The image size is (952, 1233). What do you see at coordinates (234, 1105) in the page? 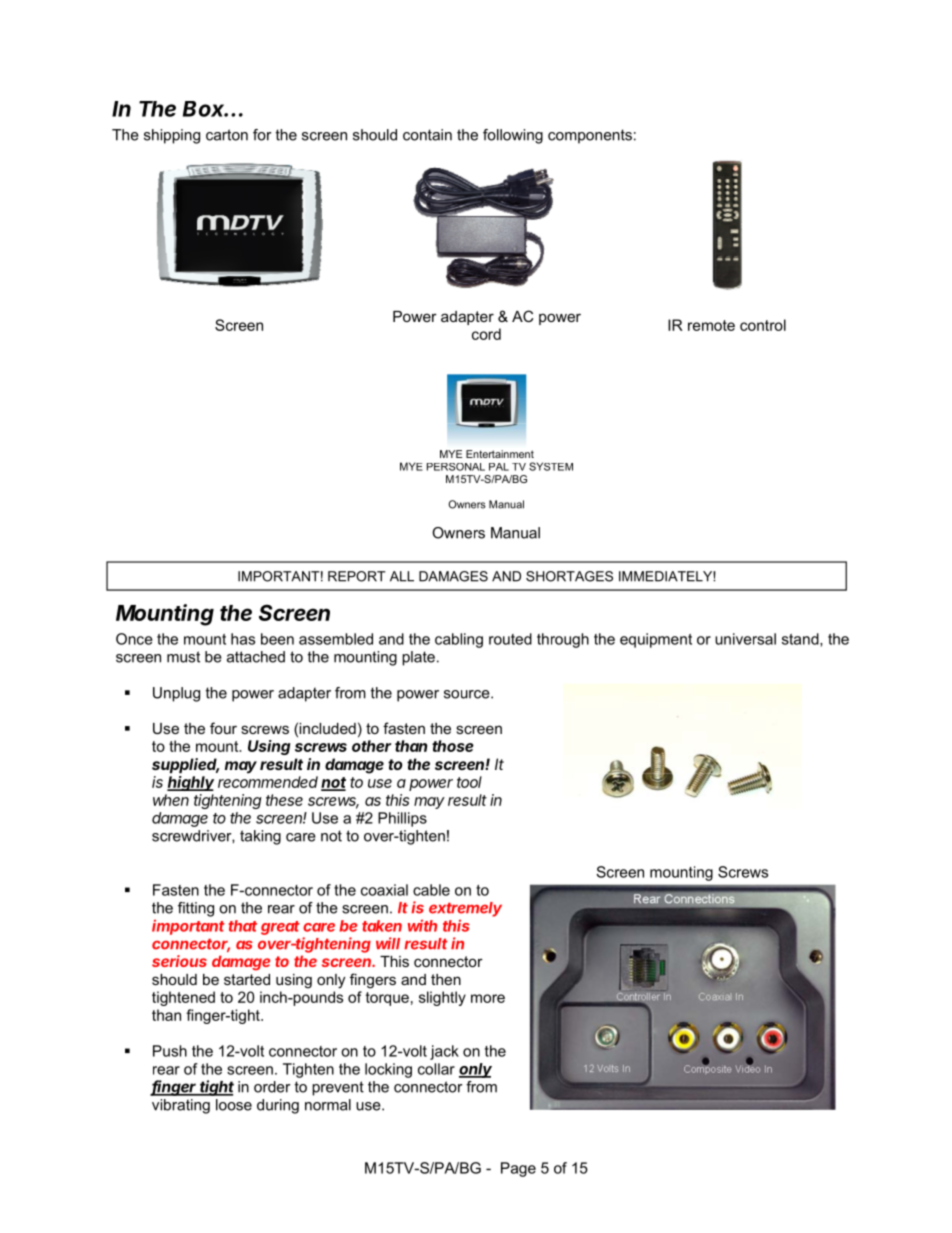
I see `loose` at bounding box center [234, 1105].
